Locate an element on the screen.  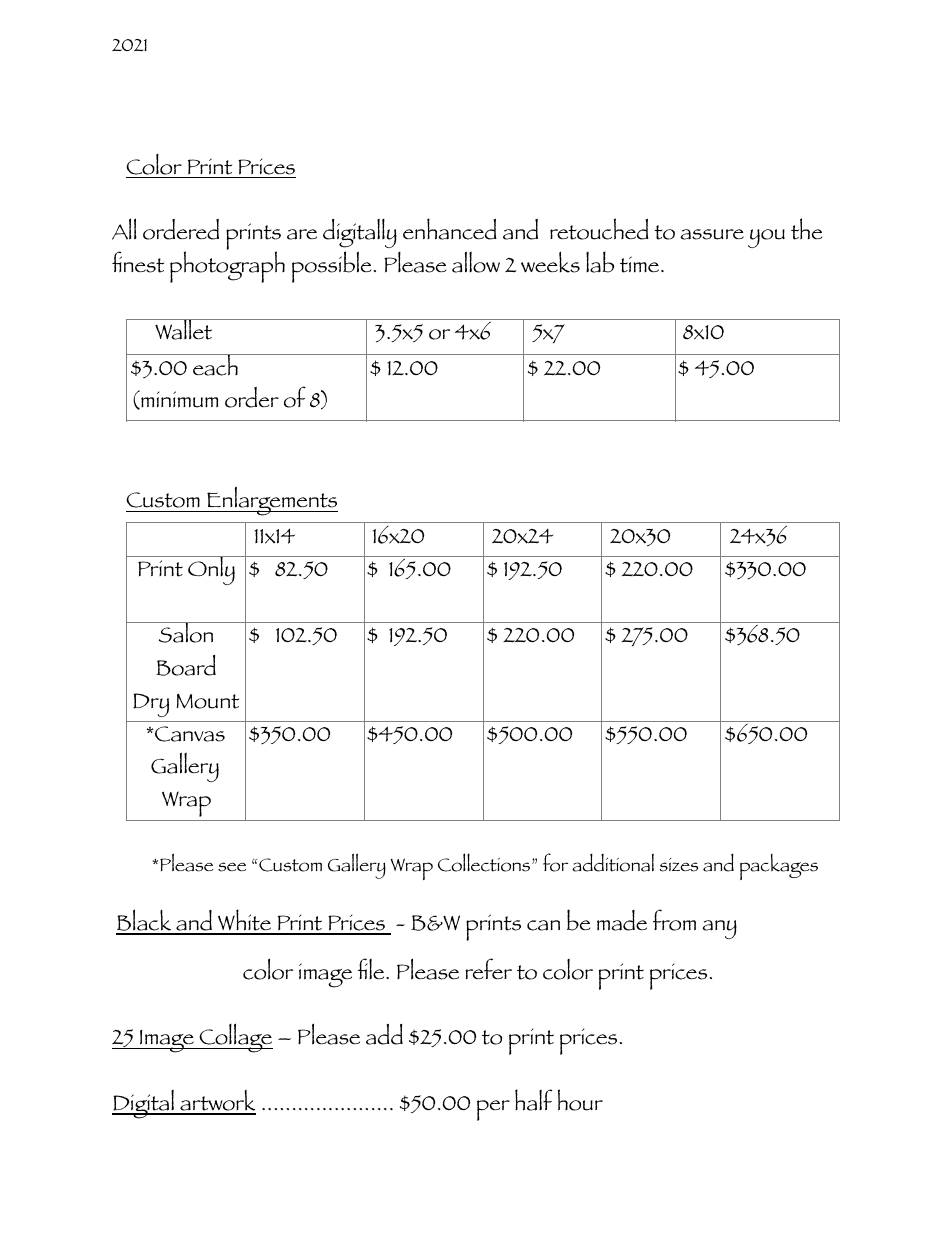
assure is located at coordinates (712, 234).
